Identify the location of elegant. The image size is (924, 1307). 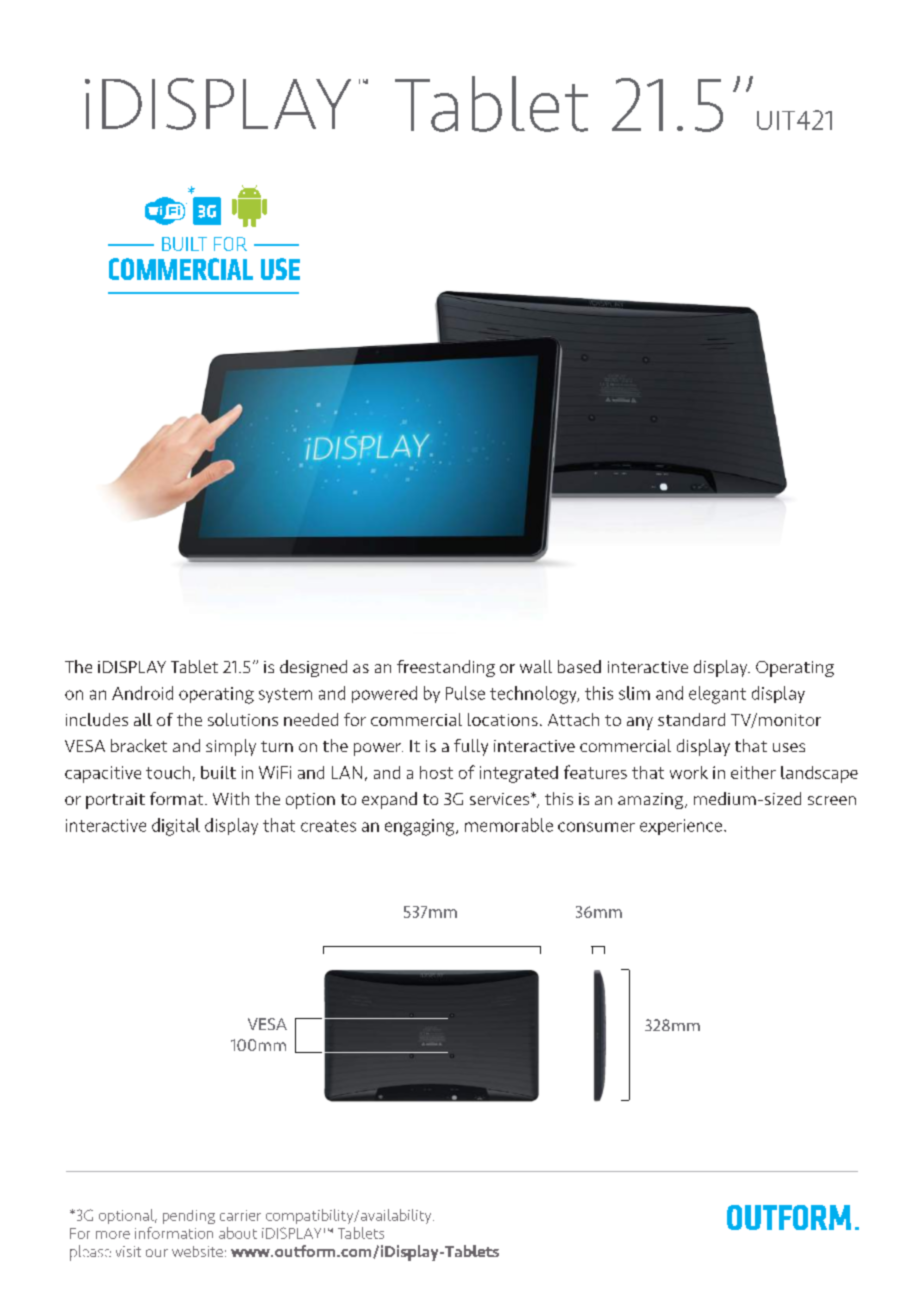
(717, 695).
